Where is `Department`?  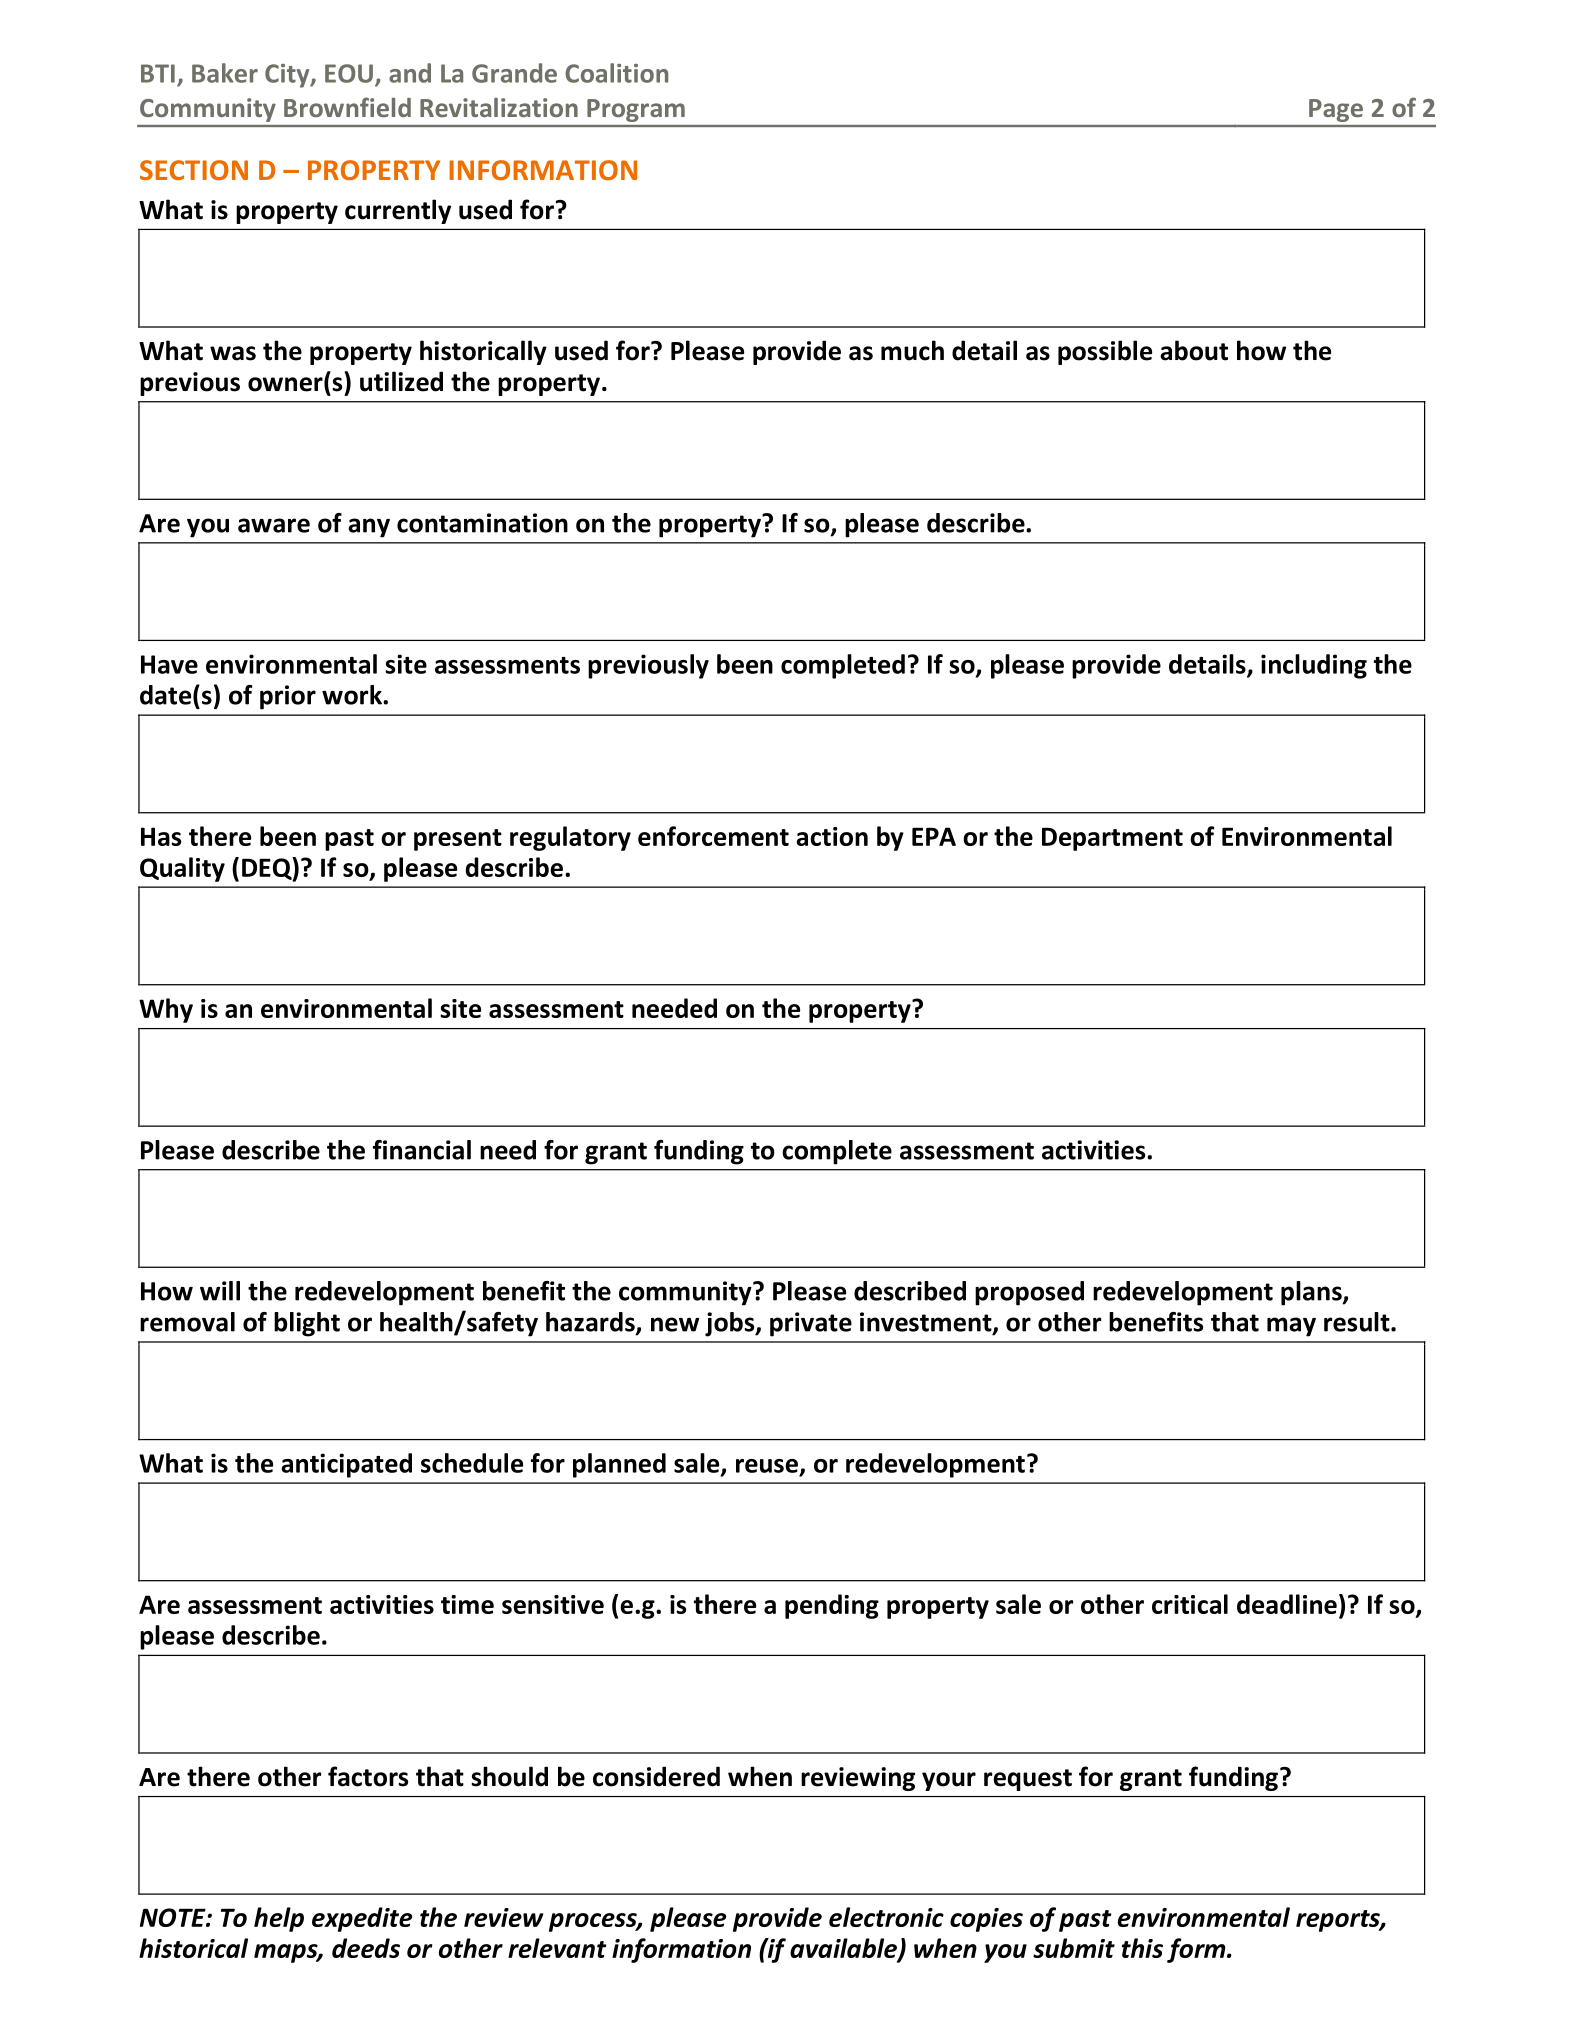
Department is located at coordinates (1112, 839).
